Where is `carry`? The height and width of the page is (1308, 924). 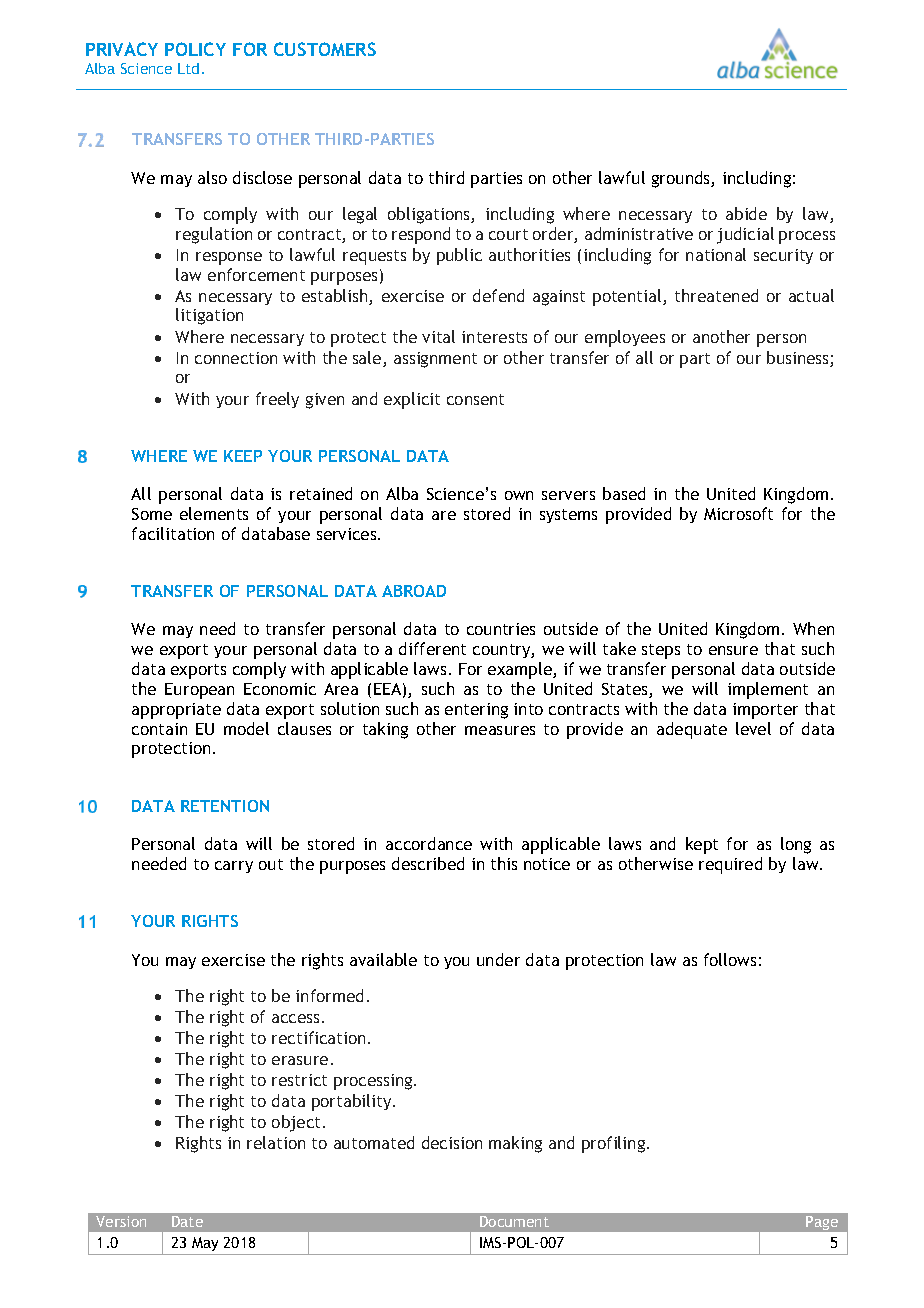 carry is located at coordinates (234, 867).
